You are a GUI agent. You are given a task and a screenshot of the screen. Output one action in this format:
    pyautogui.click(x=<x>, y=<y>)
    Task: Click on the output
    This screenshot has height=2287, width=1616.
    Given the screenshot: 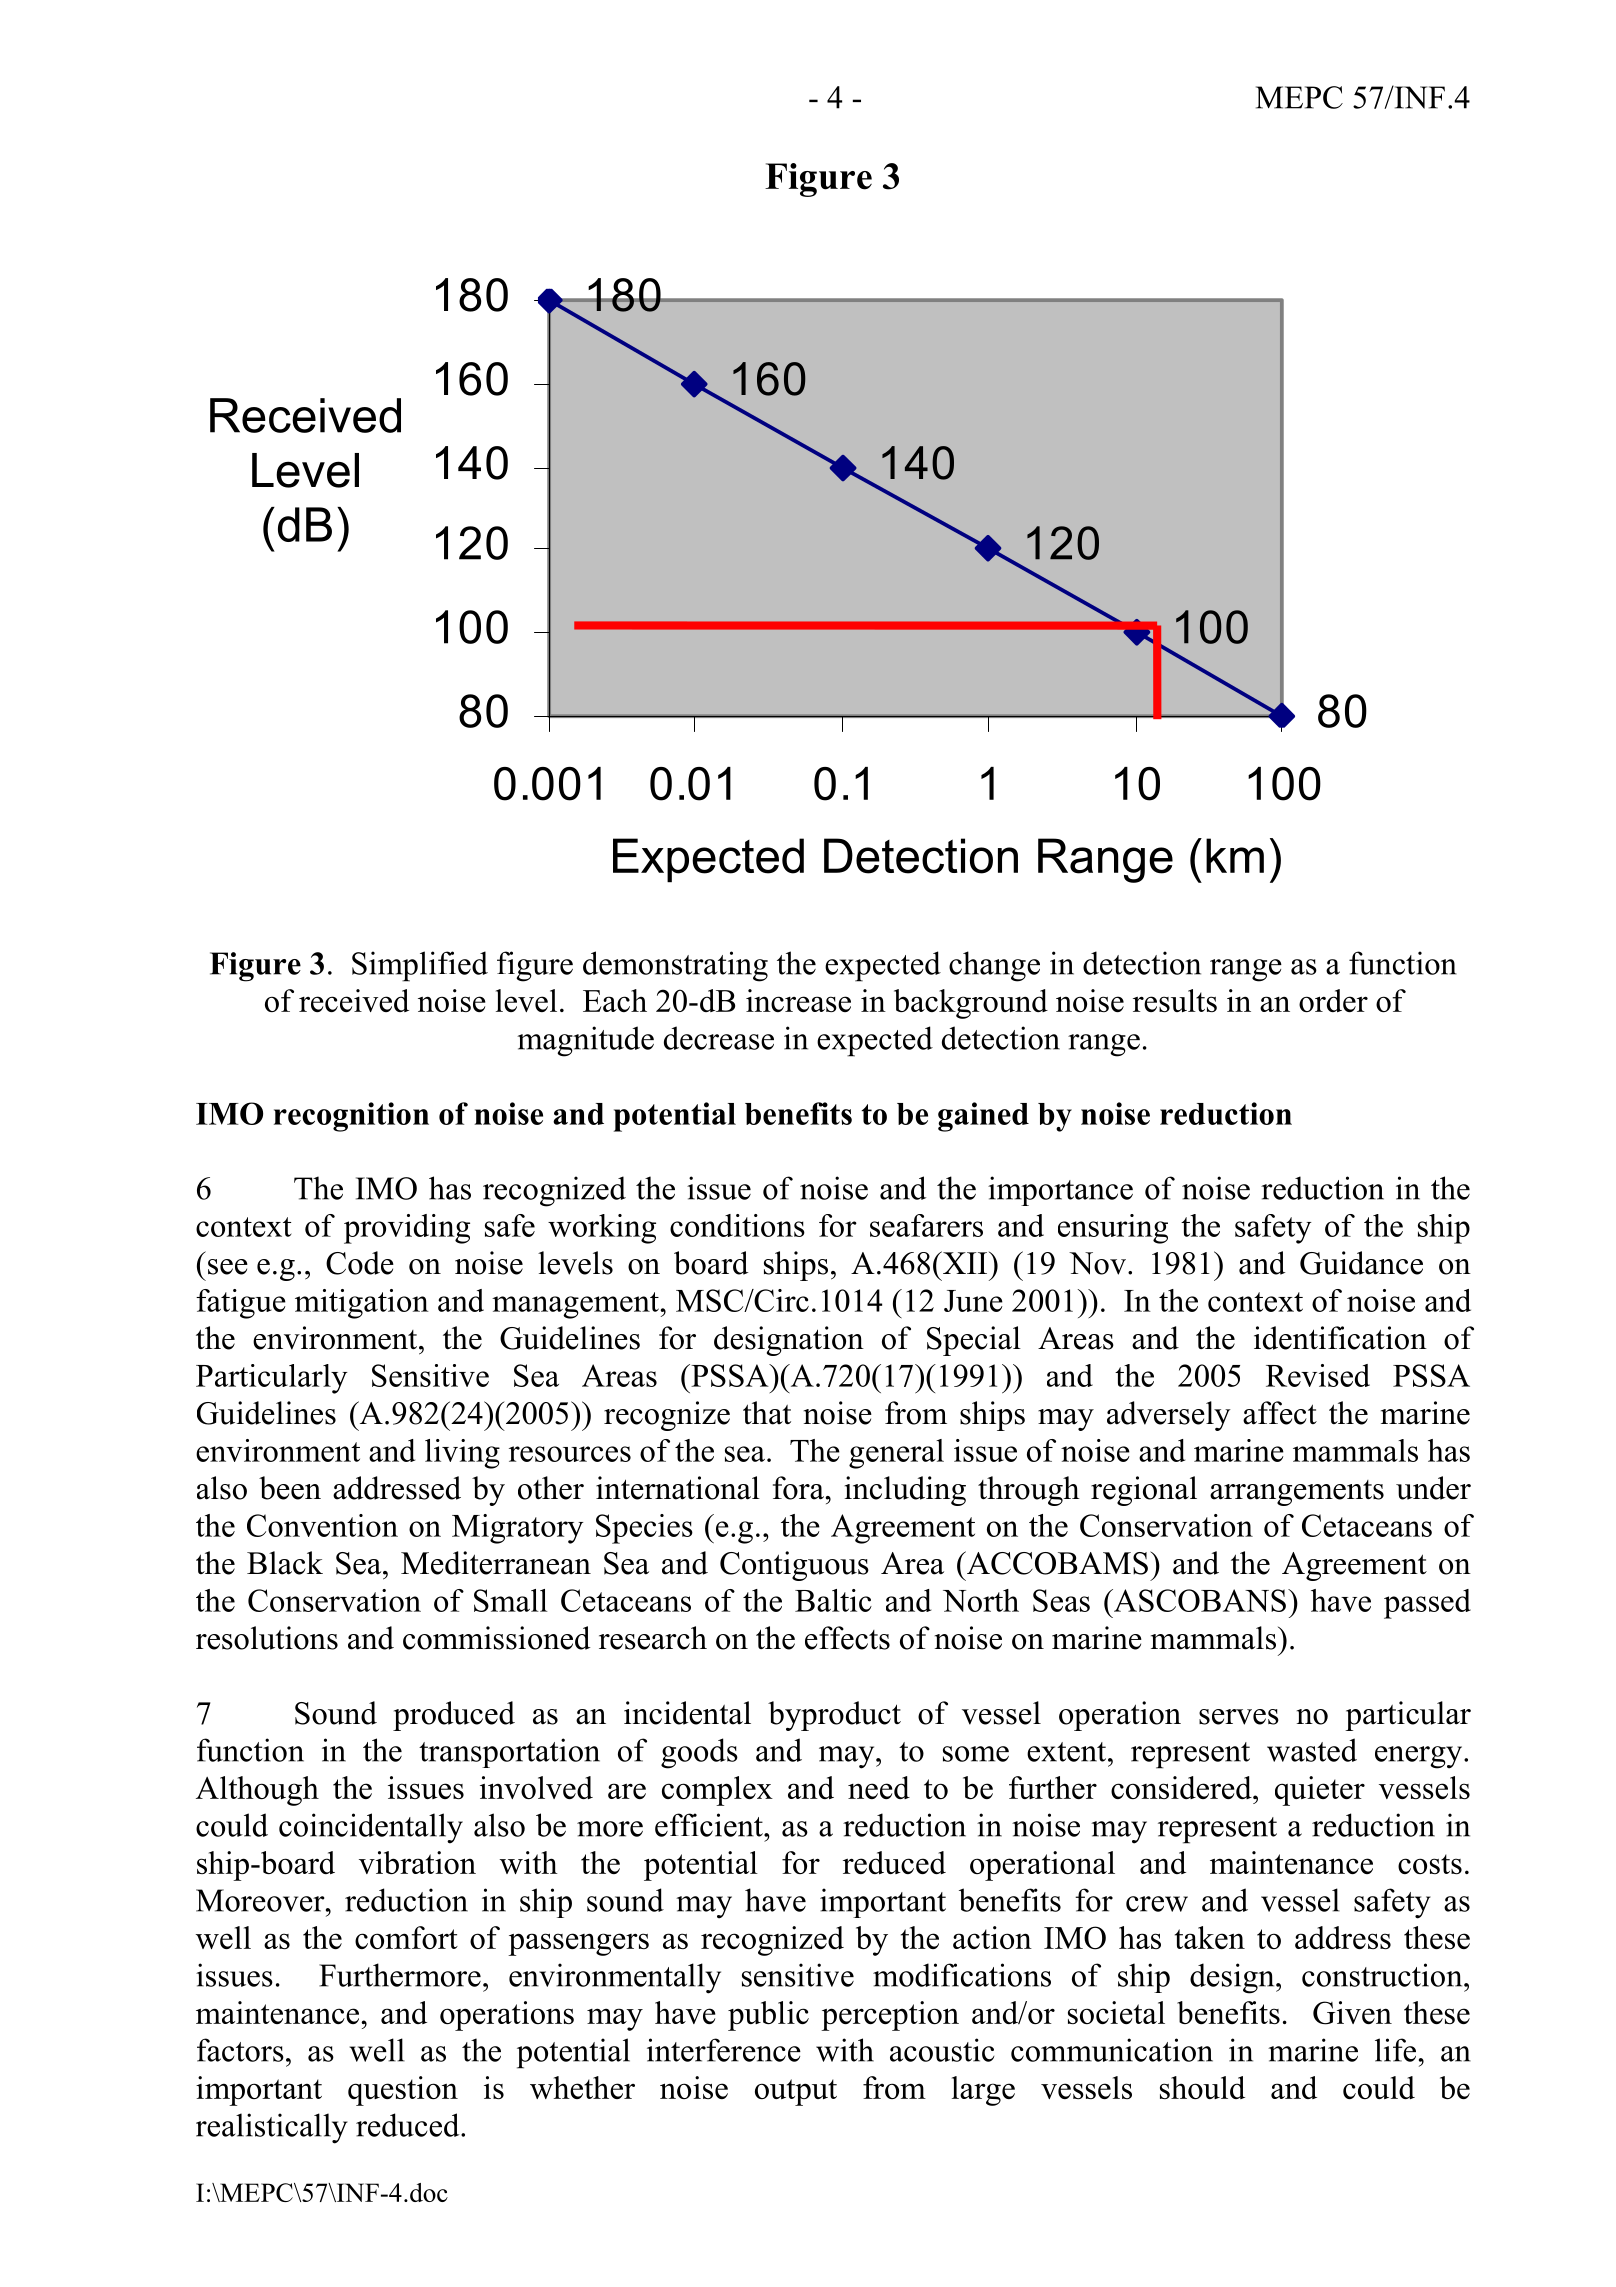 What is the action you would take?
    pyautogui.click(x=796, y=2092)
